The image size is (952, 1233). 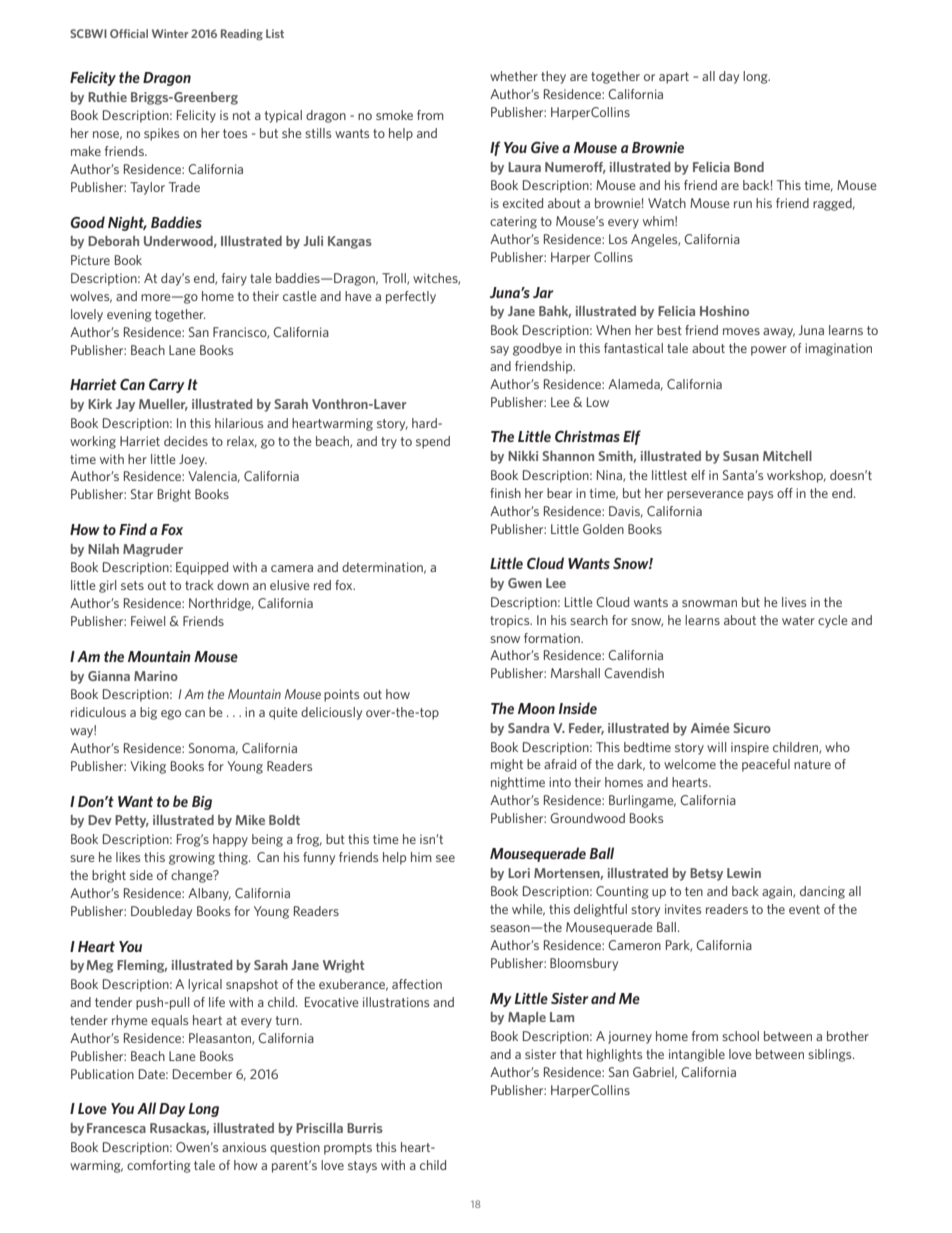 What do you see at coordinates (116, 1128) in the page?
I see `Francesca` at bounding box center [116, 1128].
